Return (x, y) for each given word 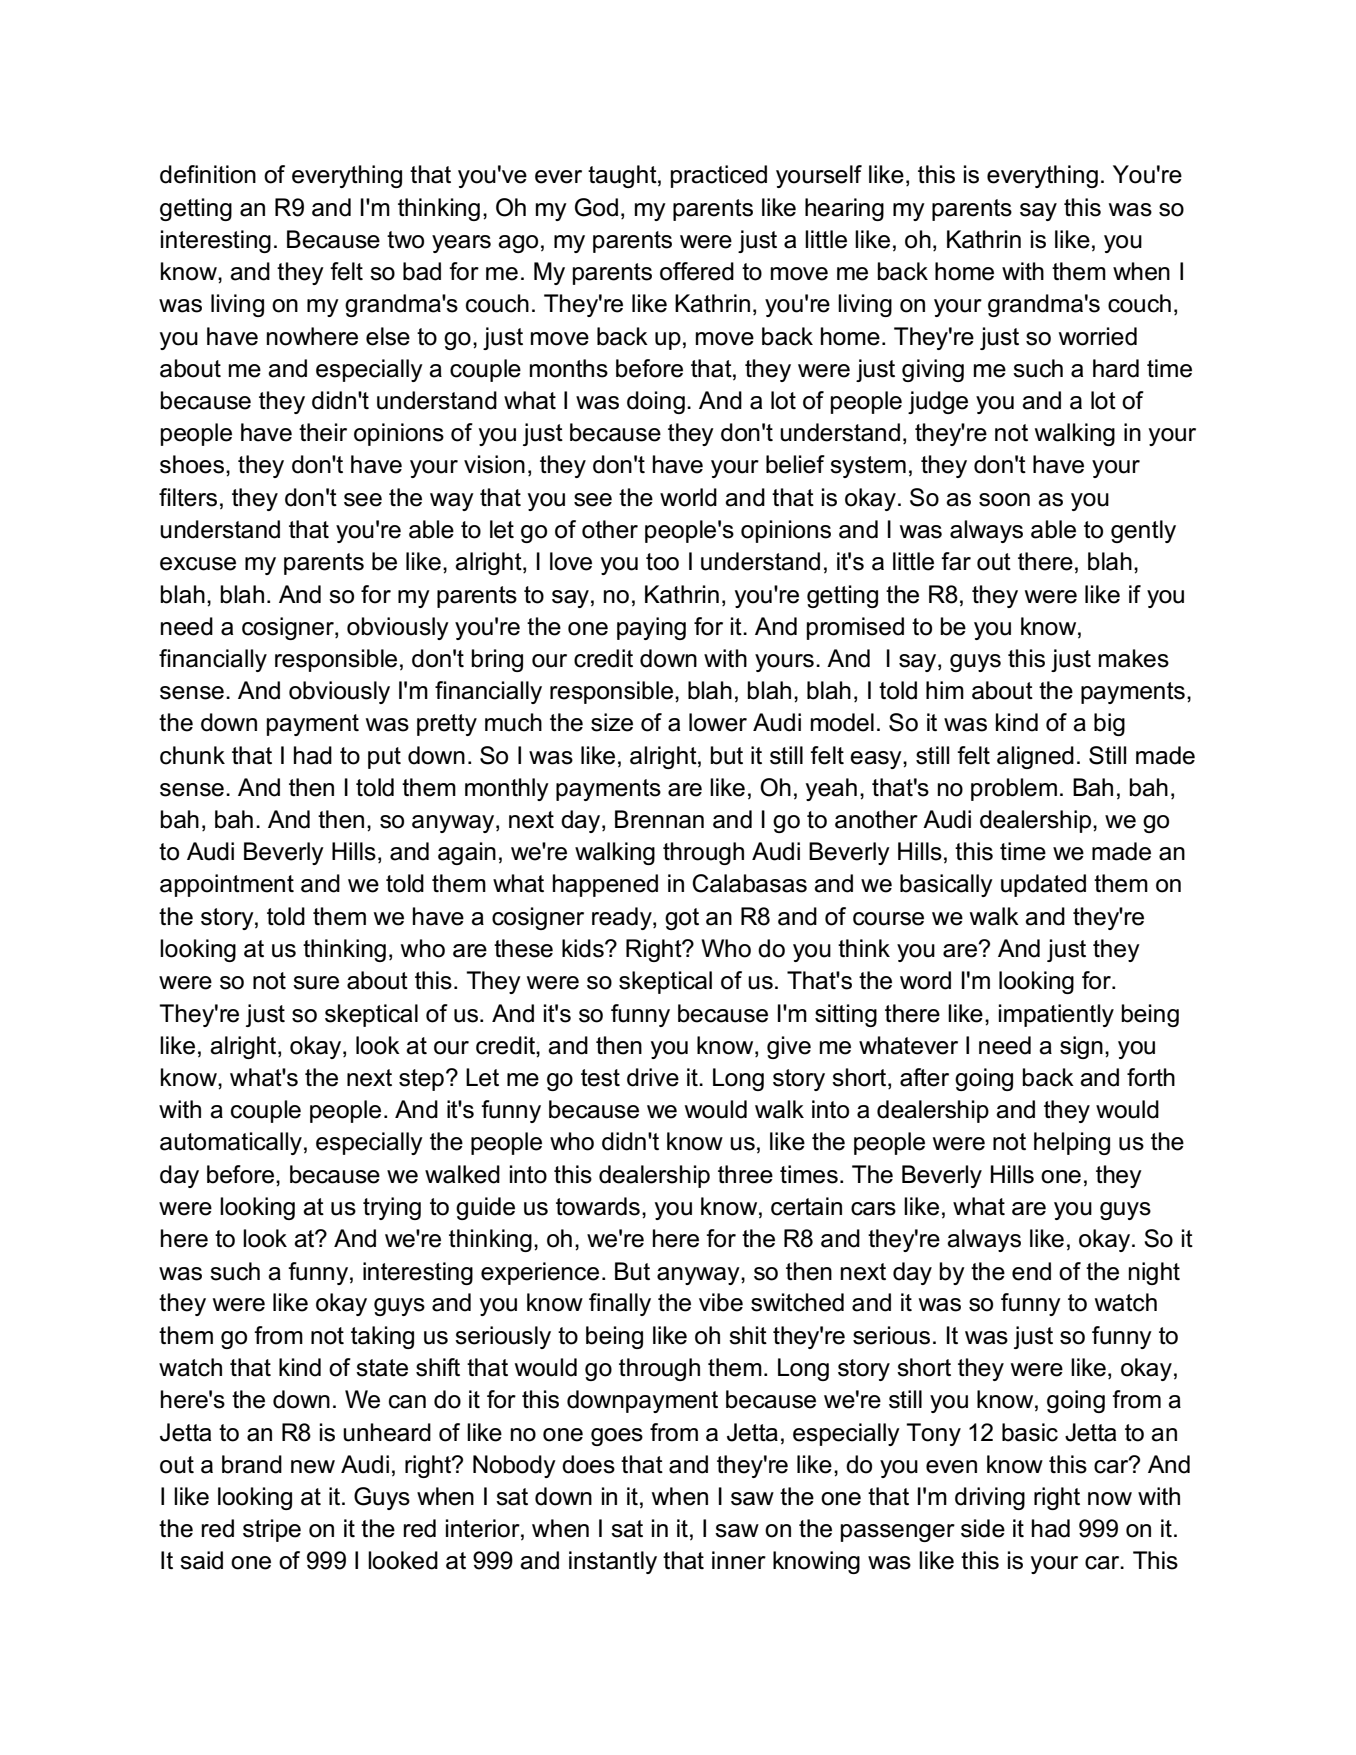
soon (1004, 500)
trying (392, 1208)
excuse (198, 564)
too (662, 562)
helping (1072, 1143)
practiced (719, 176)
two (405, 240)
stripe (272, 1530)
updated (1043, 885)
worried (1098, 336)
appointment (227, 885)
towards (598, 1206)
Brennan (659, 819)
